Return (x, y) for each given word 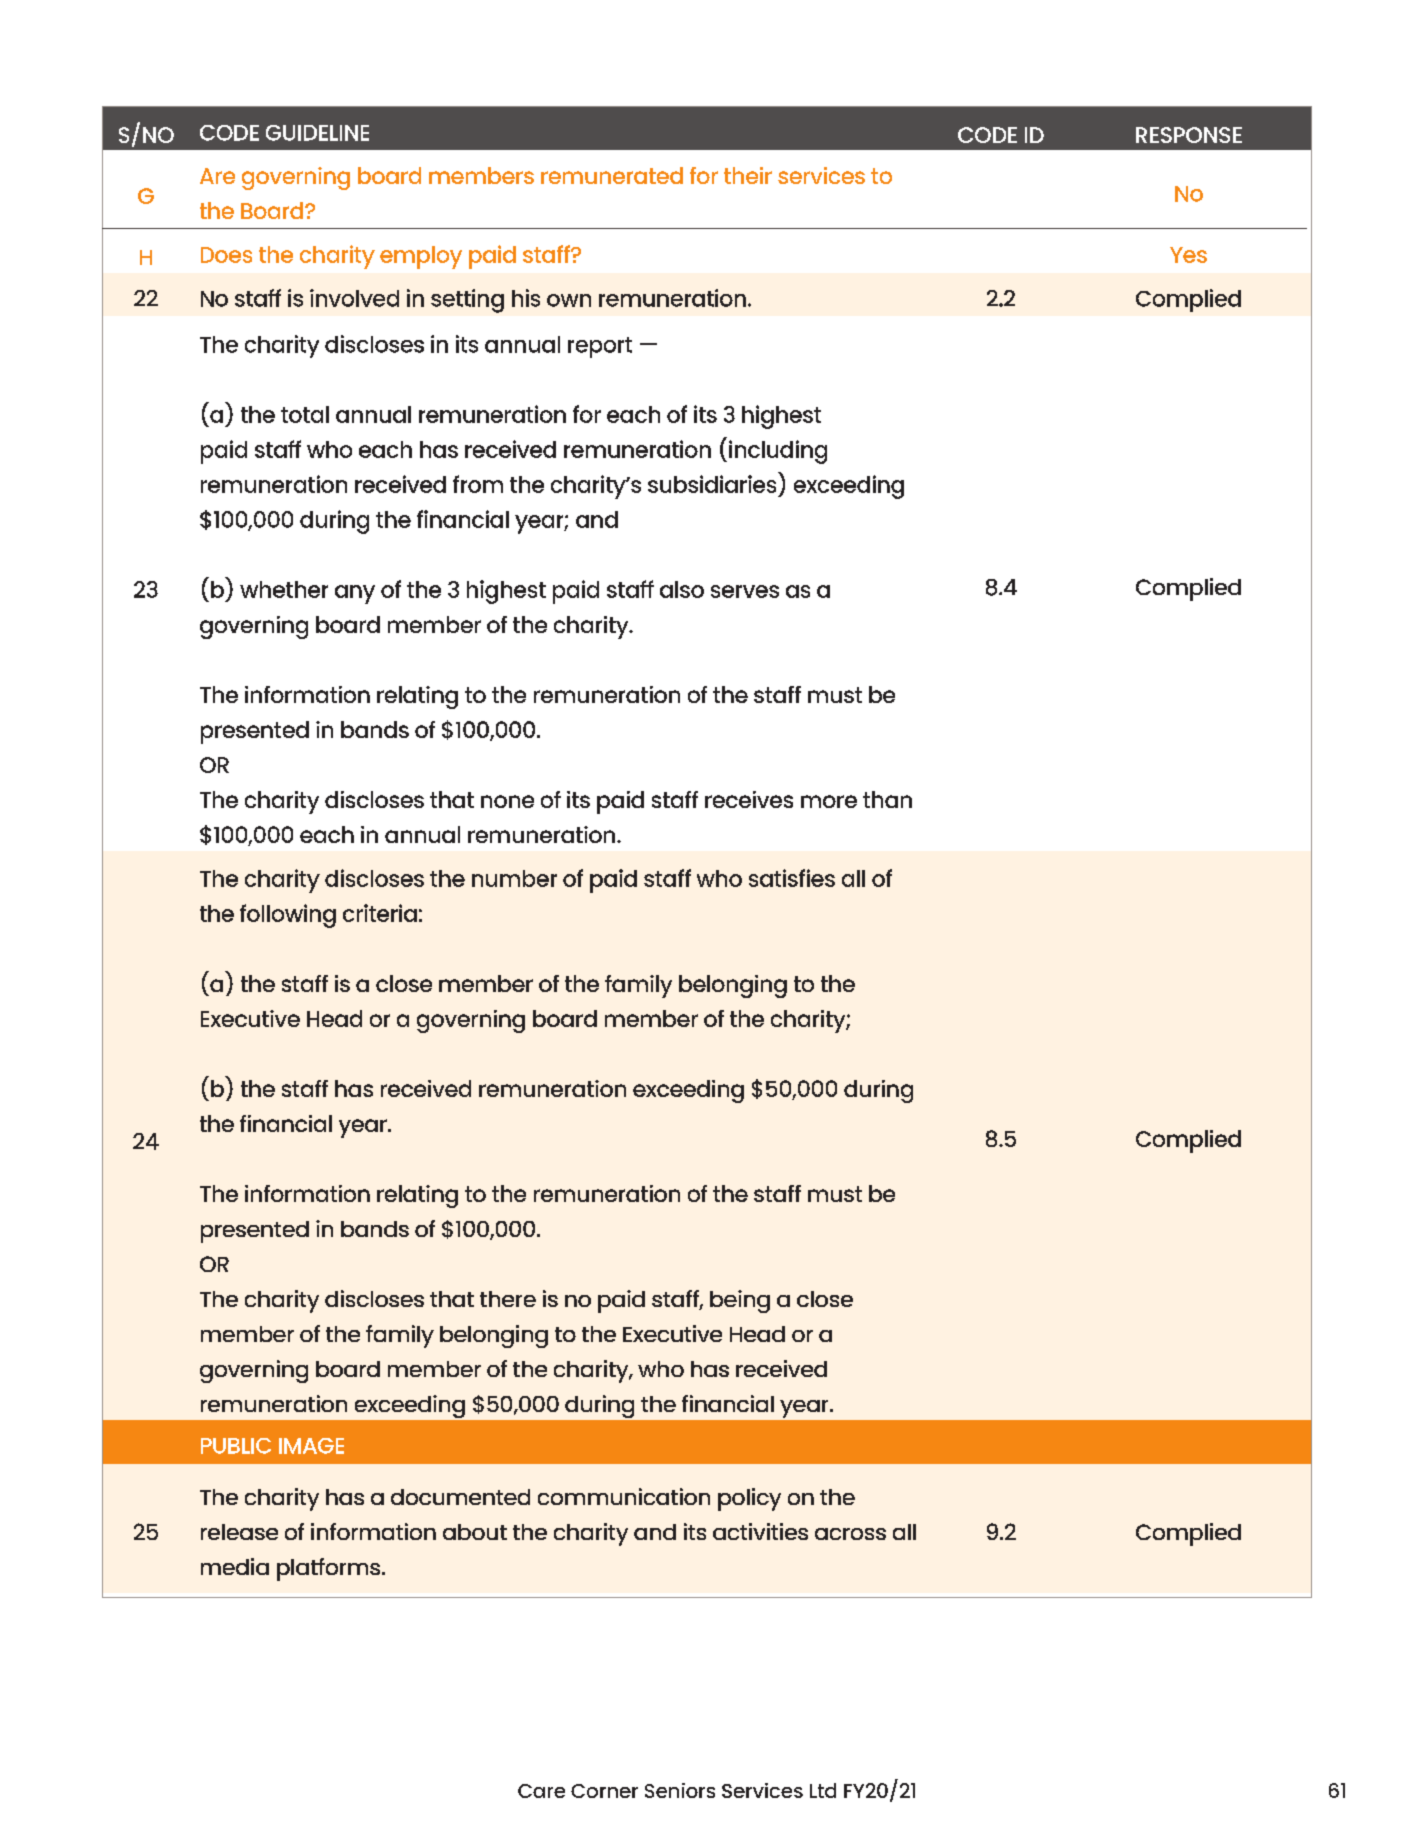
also (682, 589)
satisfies (792, 878)
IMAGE (311, 1446)
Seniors (680, 1790)
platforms (330, 1569)
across (850, 1534)
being (740, 1301)
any (355, 594)
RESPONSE (1189, 135)
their (748, 175)
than (887, 799)
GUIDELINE (317, 133)
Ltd (823, 1790)
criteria (380, 913)
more (829, 801)
